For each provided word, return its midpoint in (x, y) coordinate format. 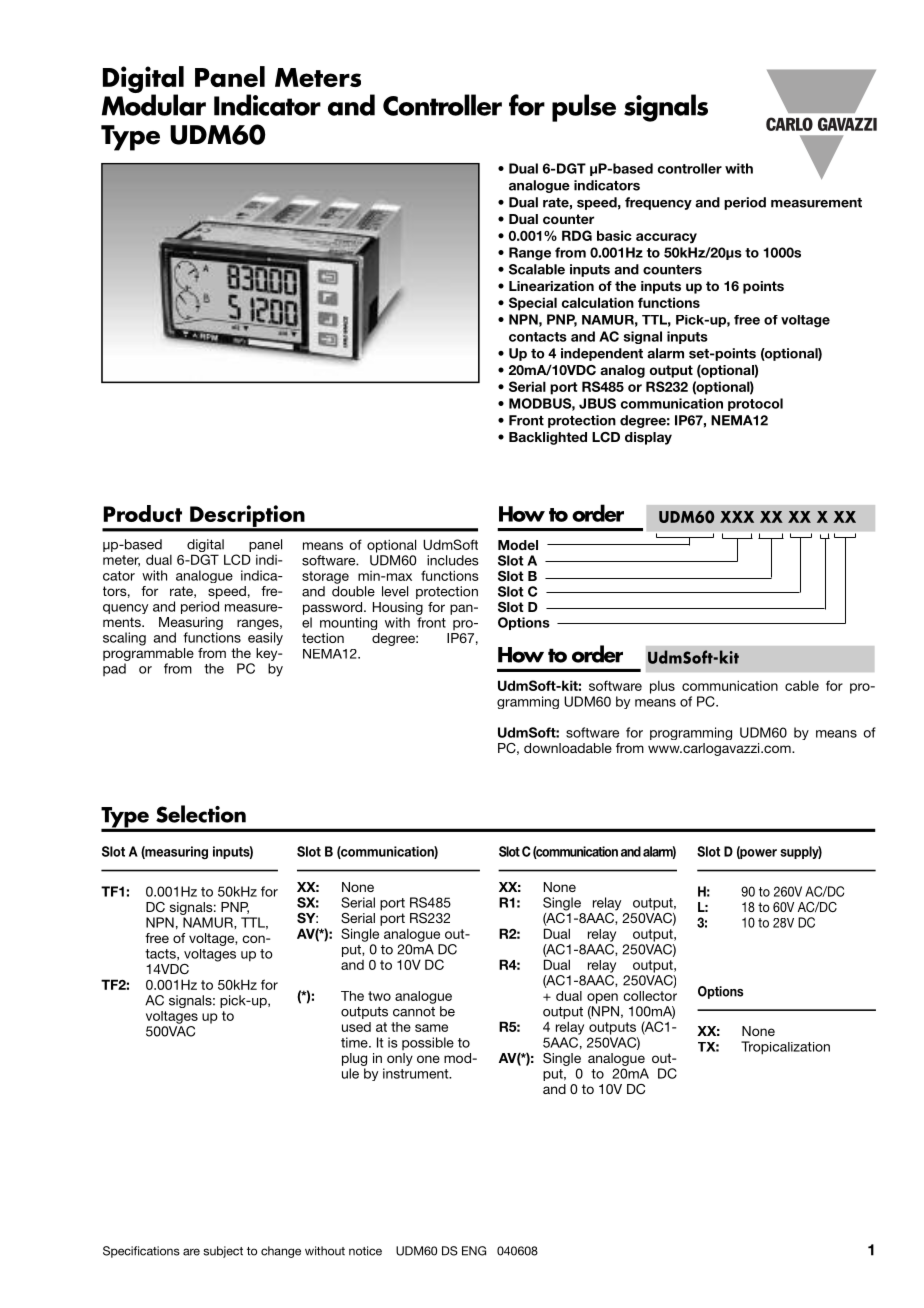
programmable (148, 654)
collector (650, 996)
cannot (414, 1012)
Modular (154, 104)
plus (662, 687)
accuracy (666, 238)
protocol (755, 404)
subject (223, 1252)
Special (533, 304)
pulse (584, 108)
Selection (201, 814)
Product (142, 513)
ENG (474, 1251)
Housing (398, 608)
